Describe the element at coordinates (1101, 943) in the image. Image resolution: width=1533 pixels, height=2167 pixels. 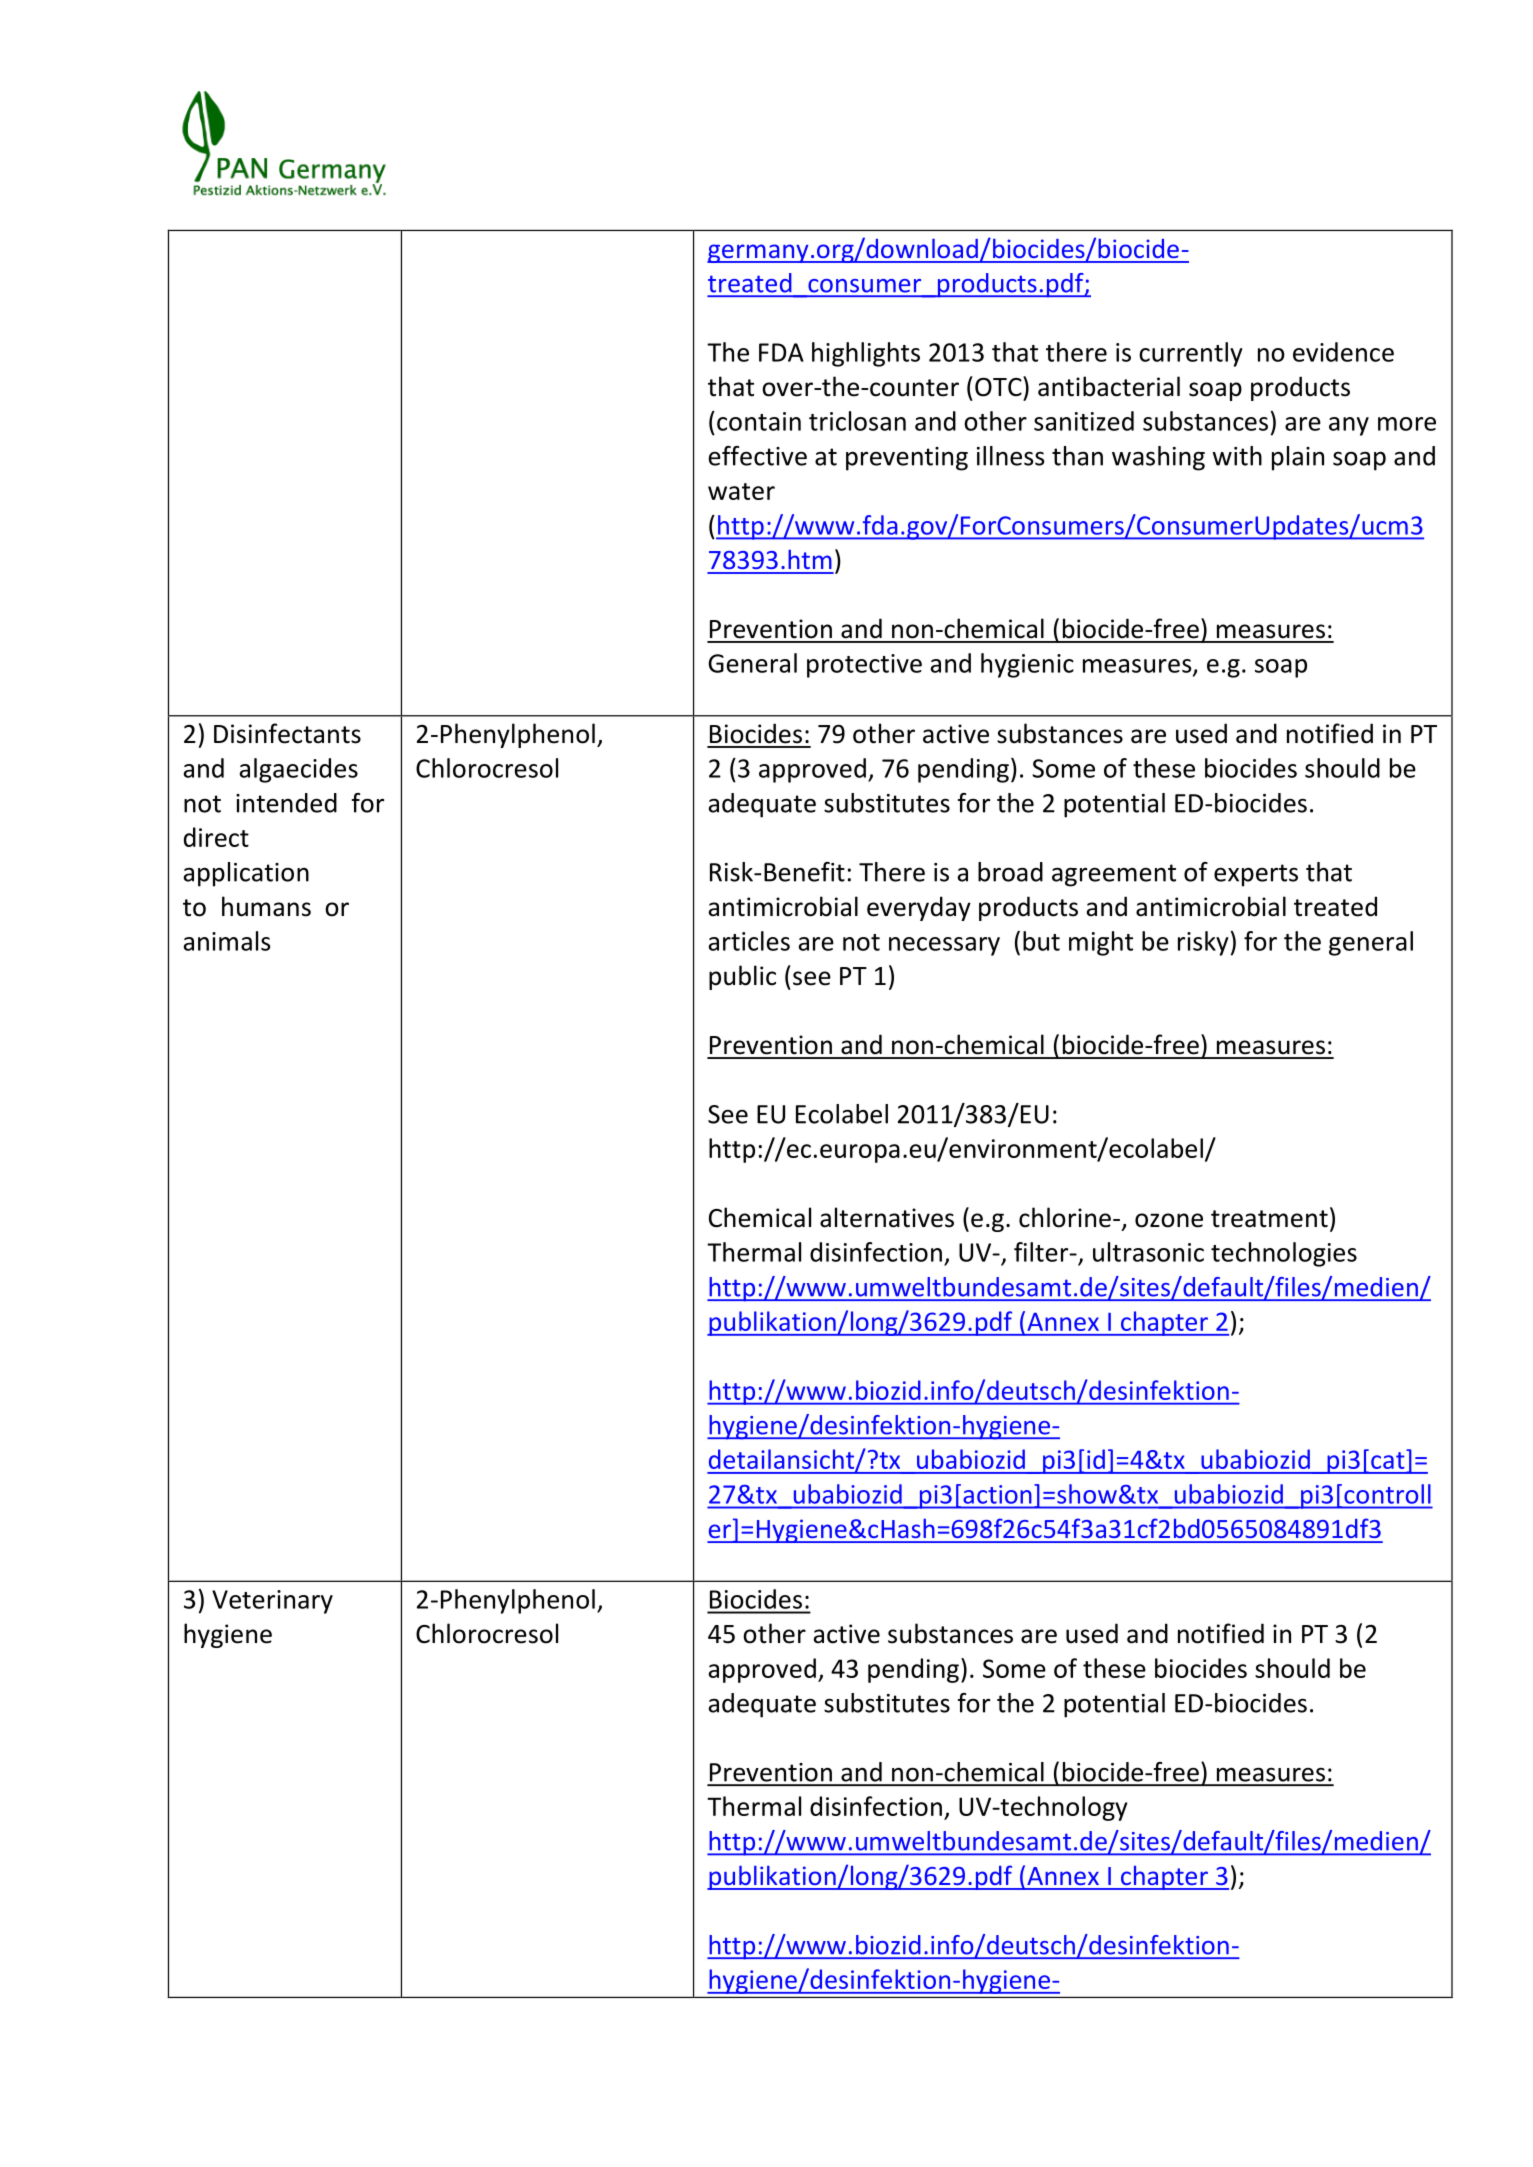
I see `might` at that location.
